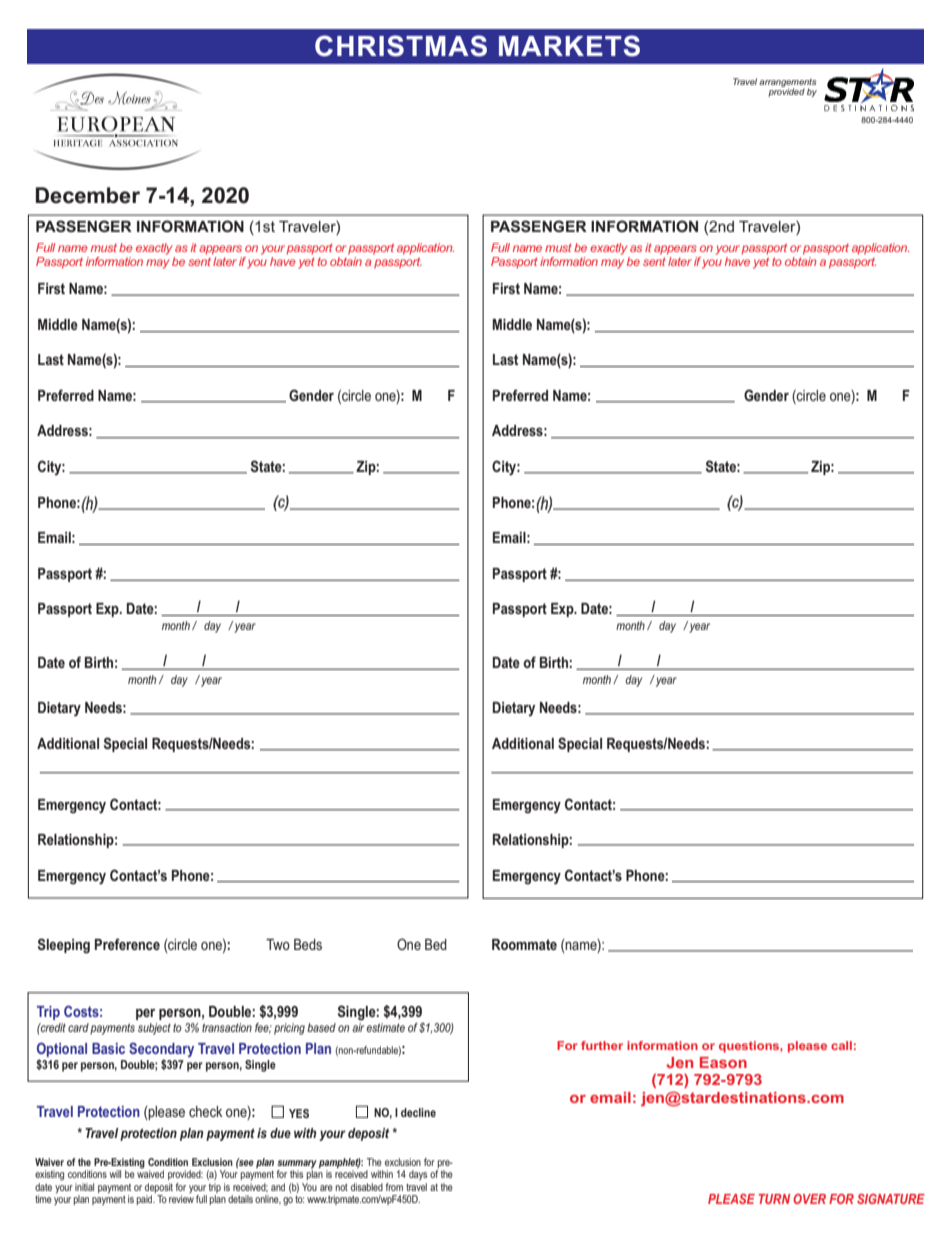 This document has height=1233, width=952. I want to click on Roommate, so click(524, 944).
